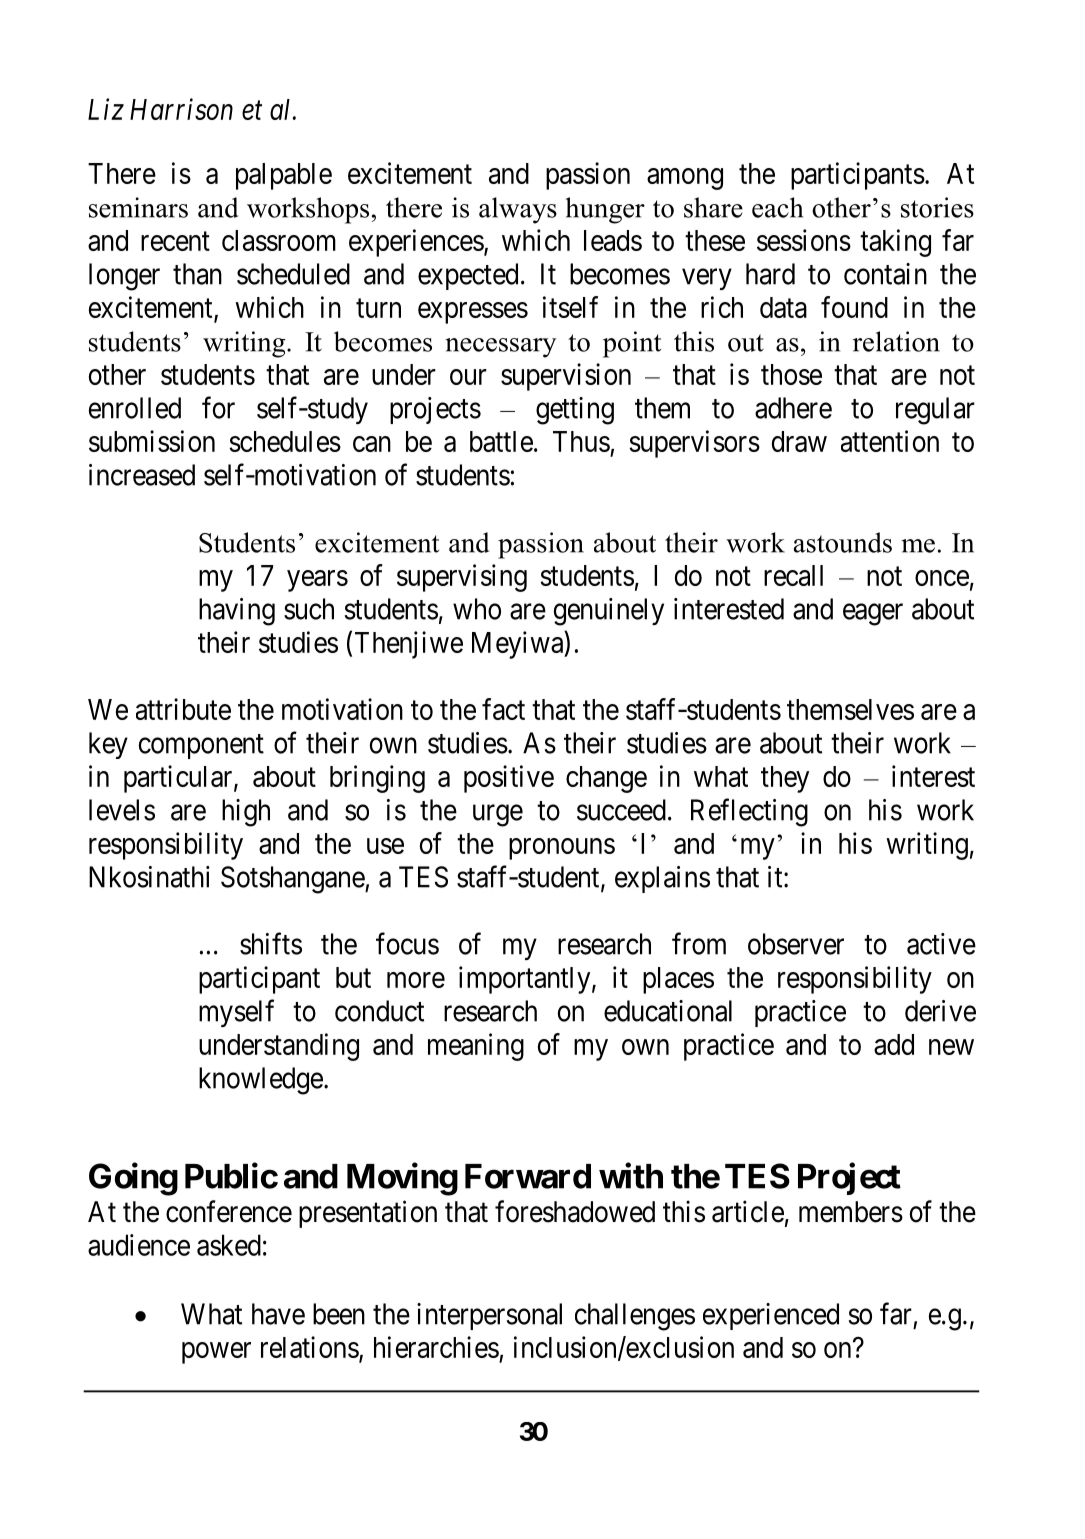 This screenshot has width=1085, height=1539. What do you see at coordinates (894, 1044) in the screenshot?
I see `add` at bounding box center [894, 1044].
